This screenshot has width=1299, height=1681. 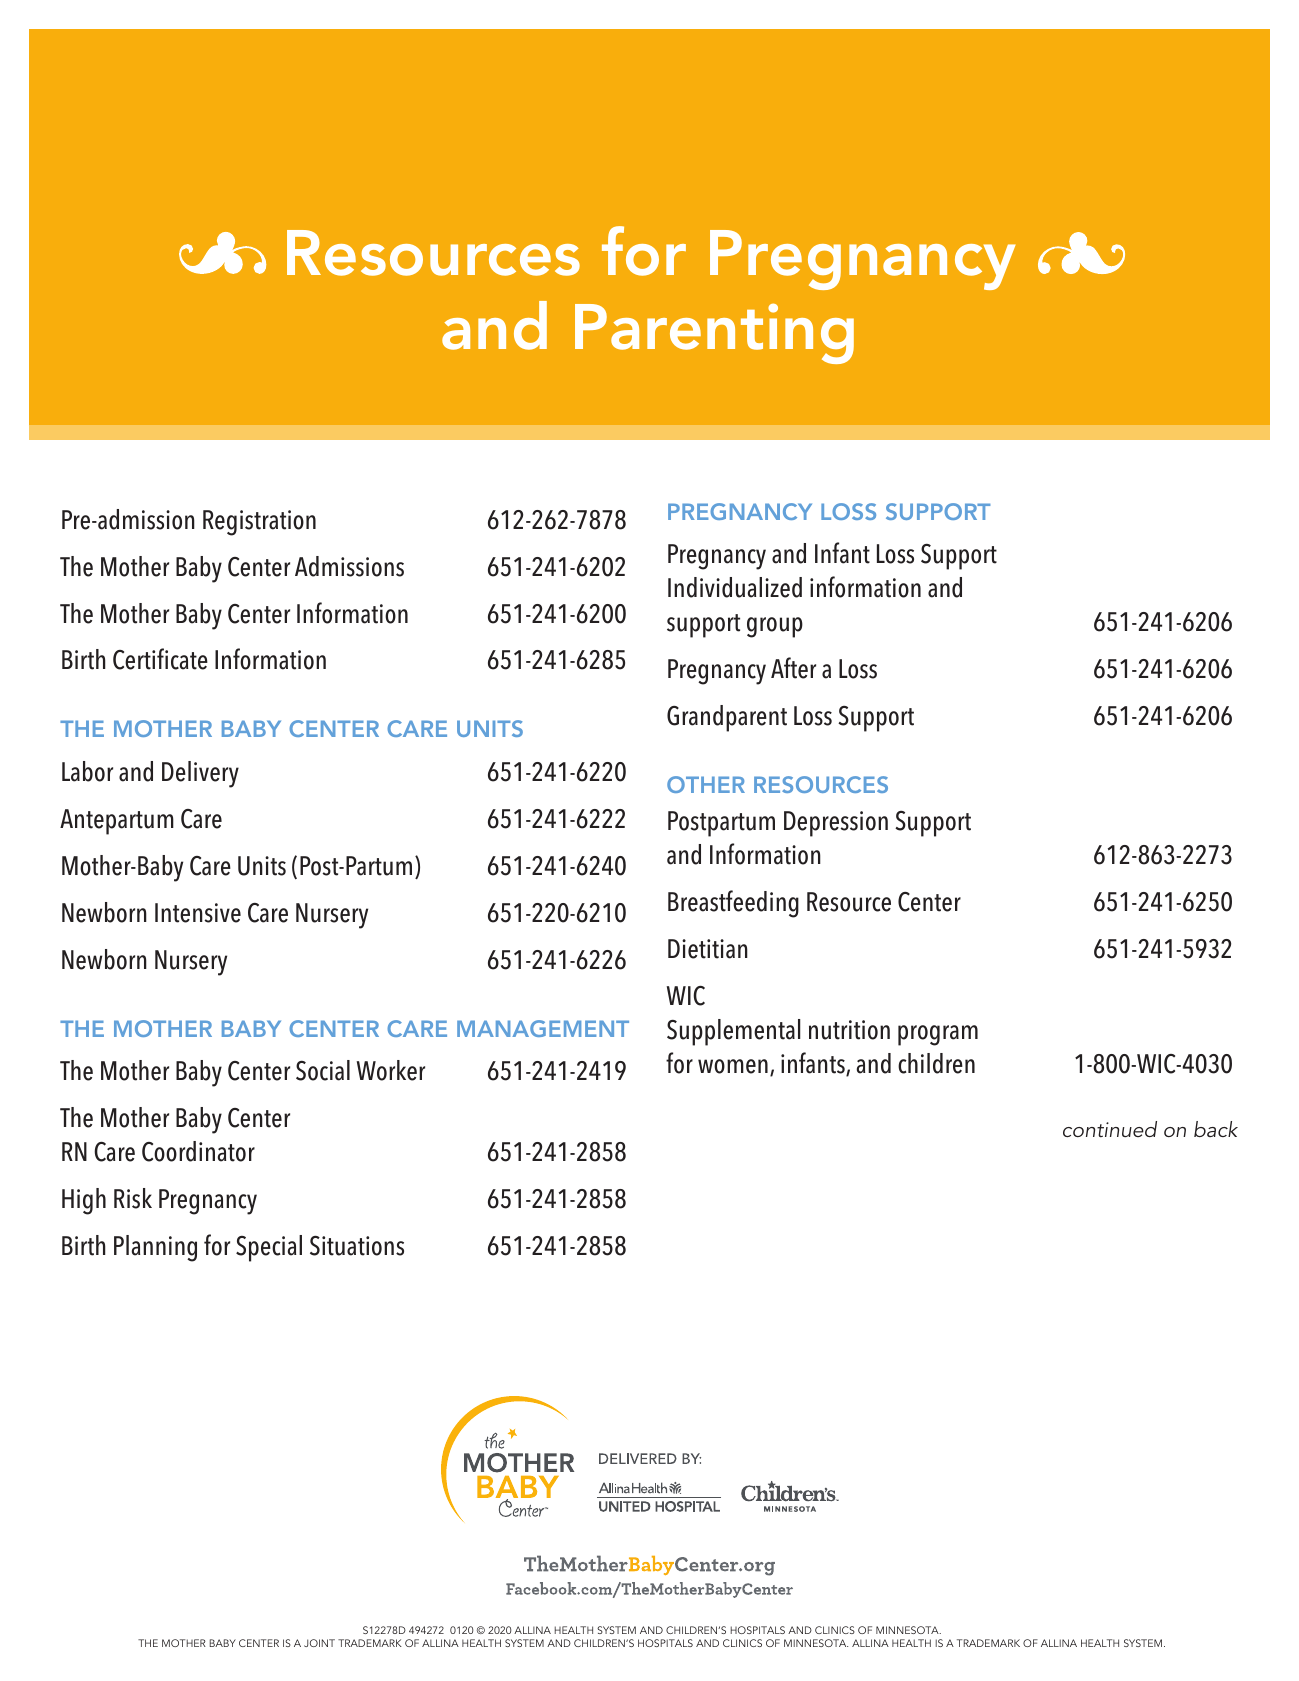 I want to click on Individualized, so click(x=735, y=587).
